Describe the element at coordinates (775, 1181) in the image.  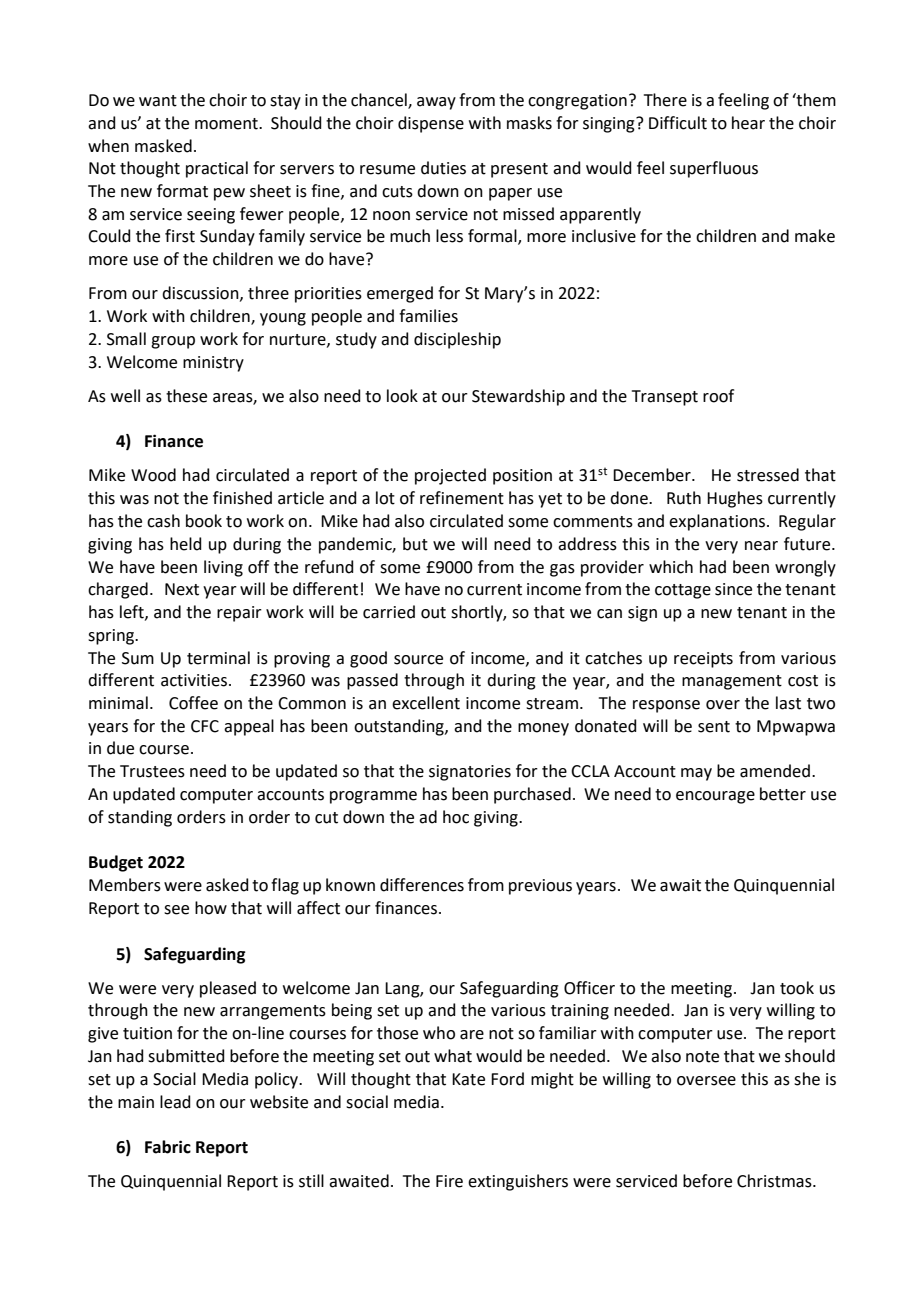
I see `Christmas` at that location.
